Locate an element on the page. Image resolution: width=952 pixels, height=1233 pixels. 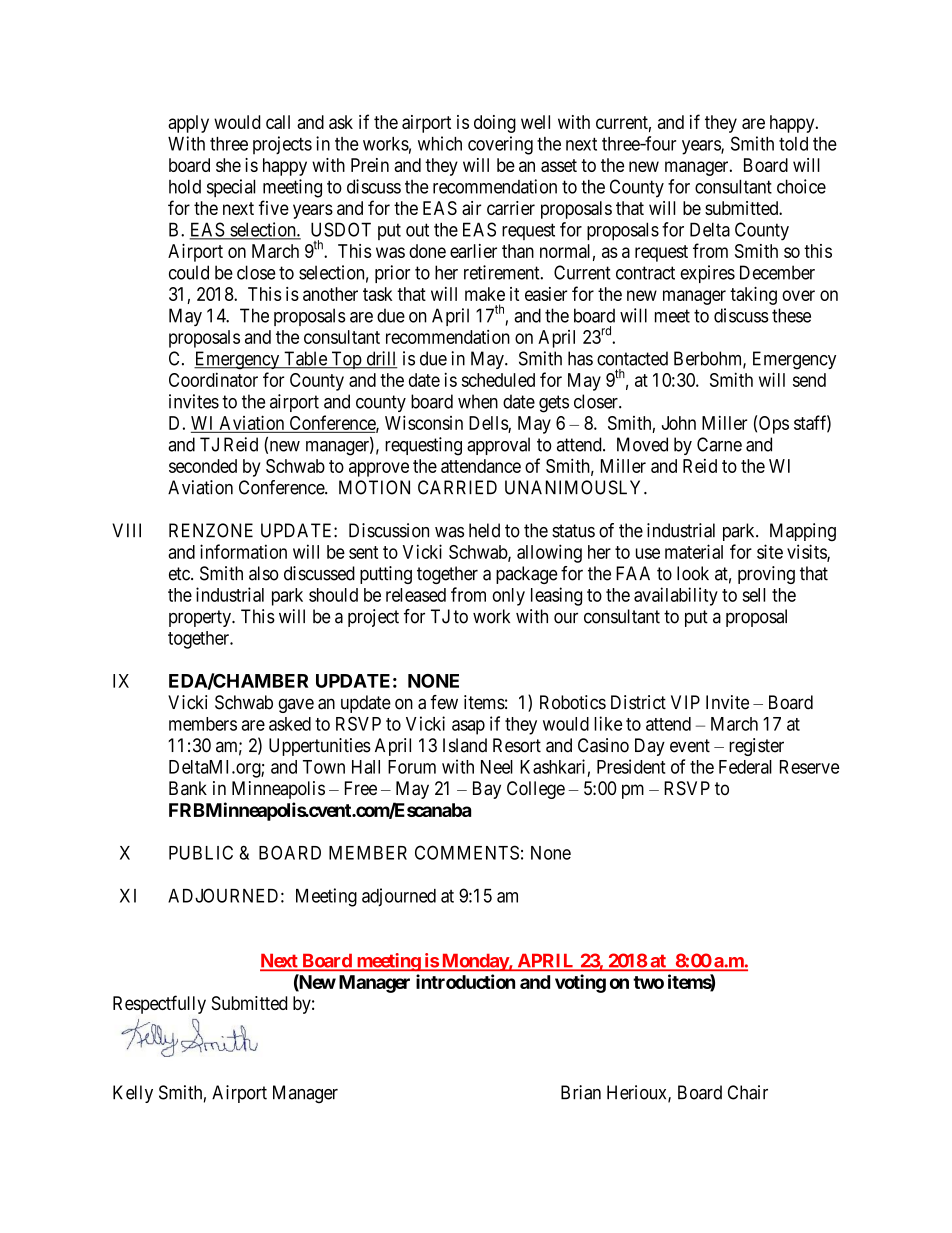
approval is located at coordinates (498, 446).
